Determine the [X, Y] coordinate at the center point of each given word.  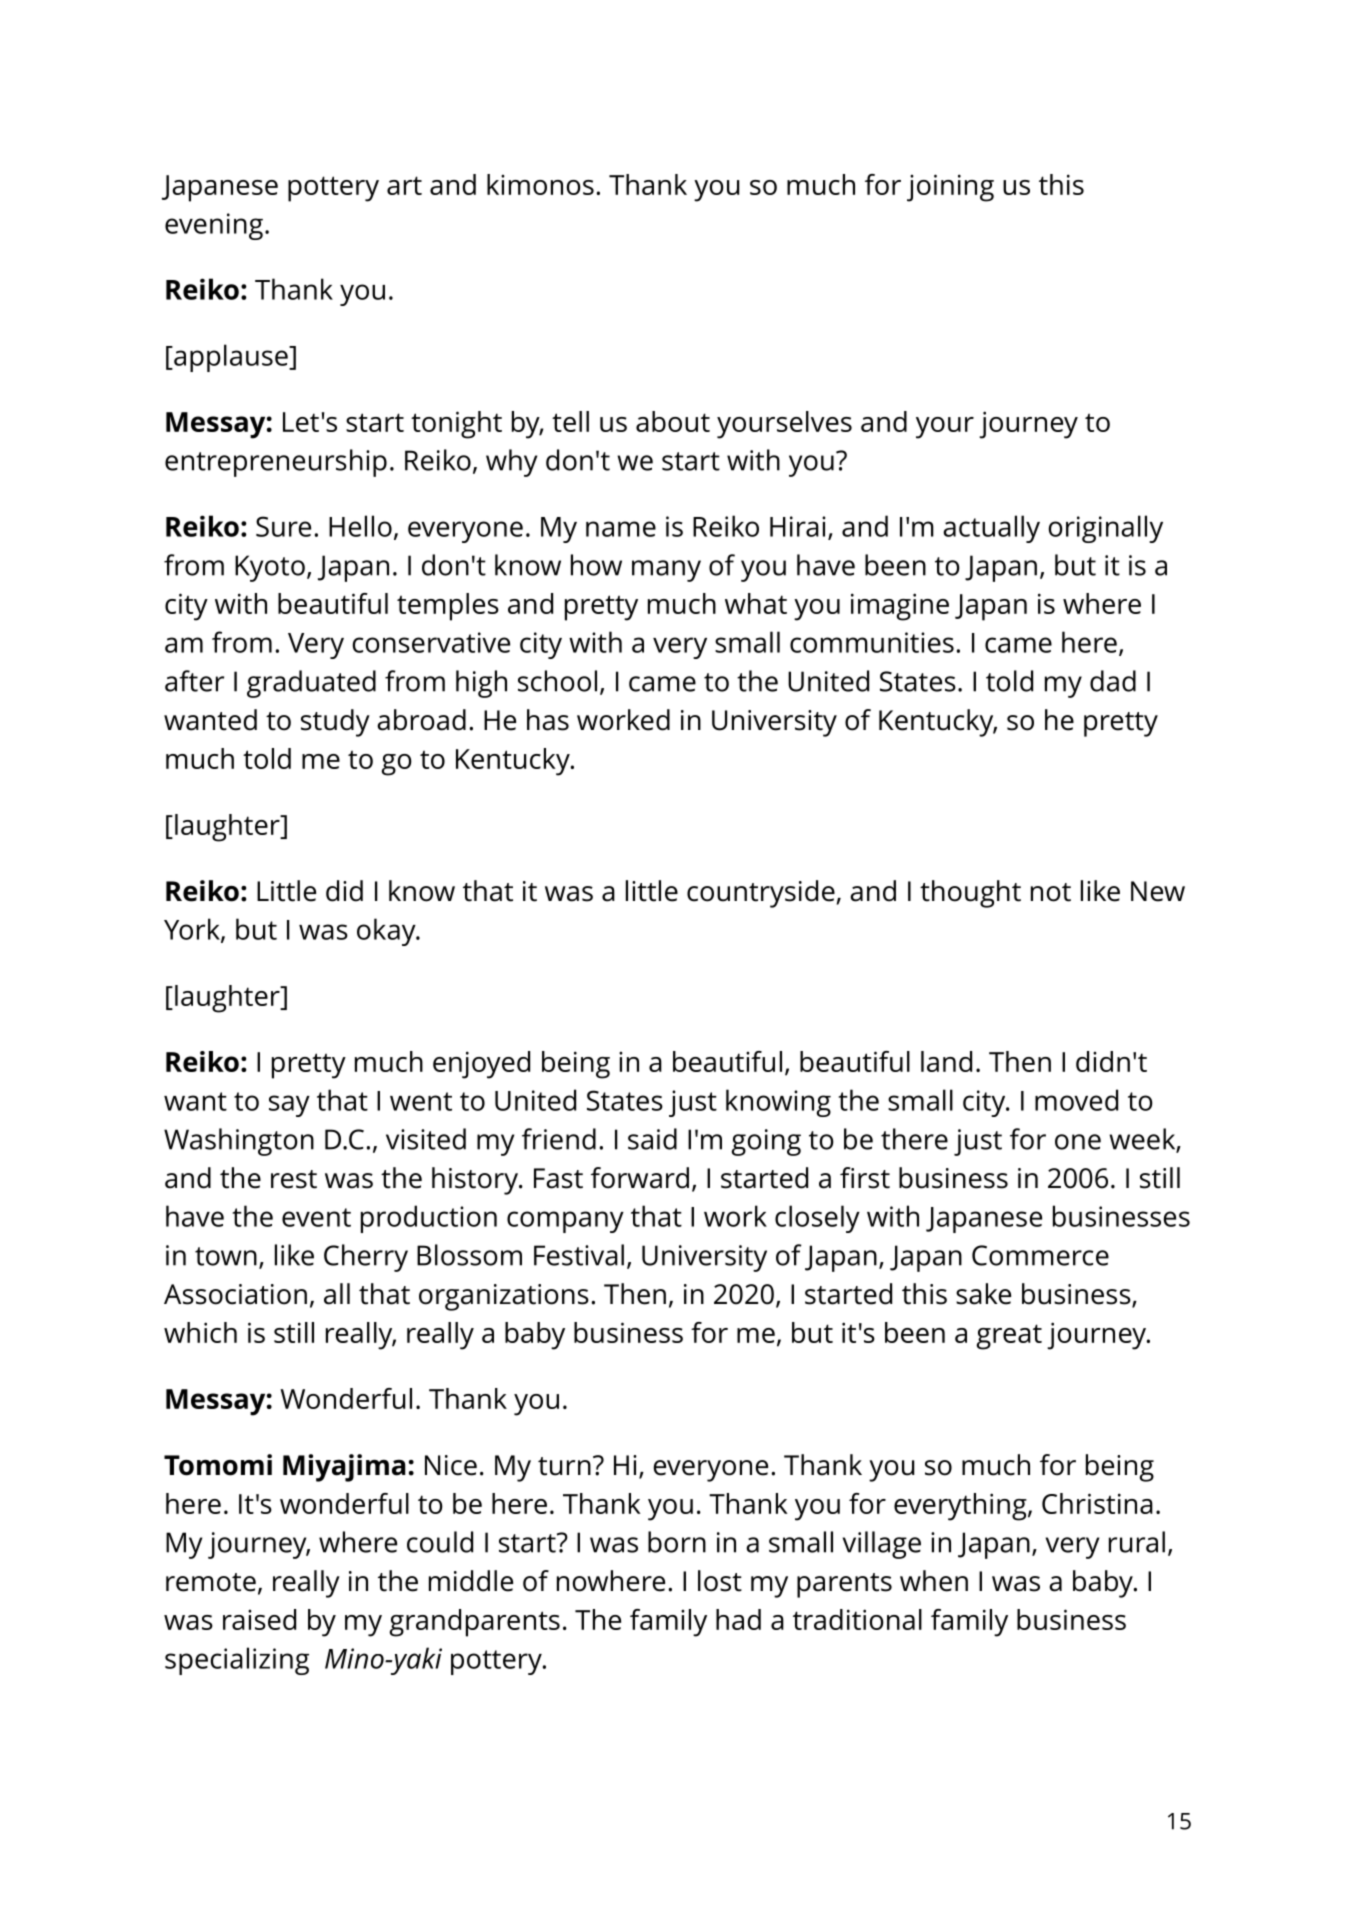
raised [259, 1619]
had [738, 1619]
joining [950, 188]
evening [214, 226]
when [934, 1581]
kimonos [540, 184]
